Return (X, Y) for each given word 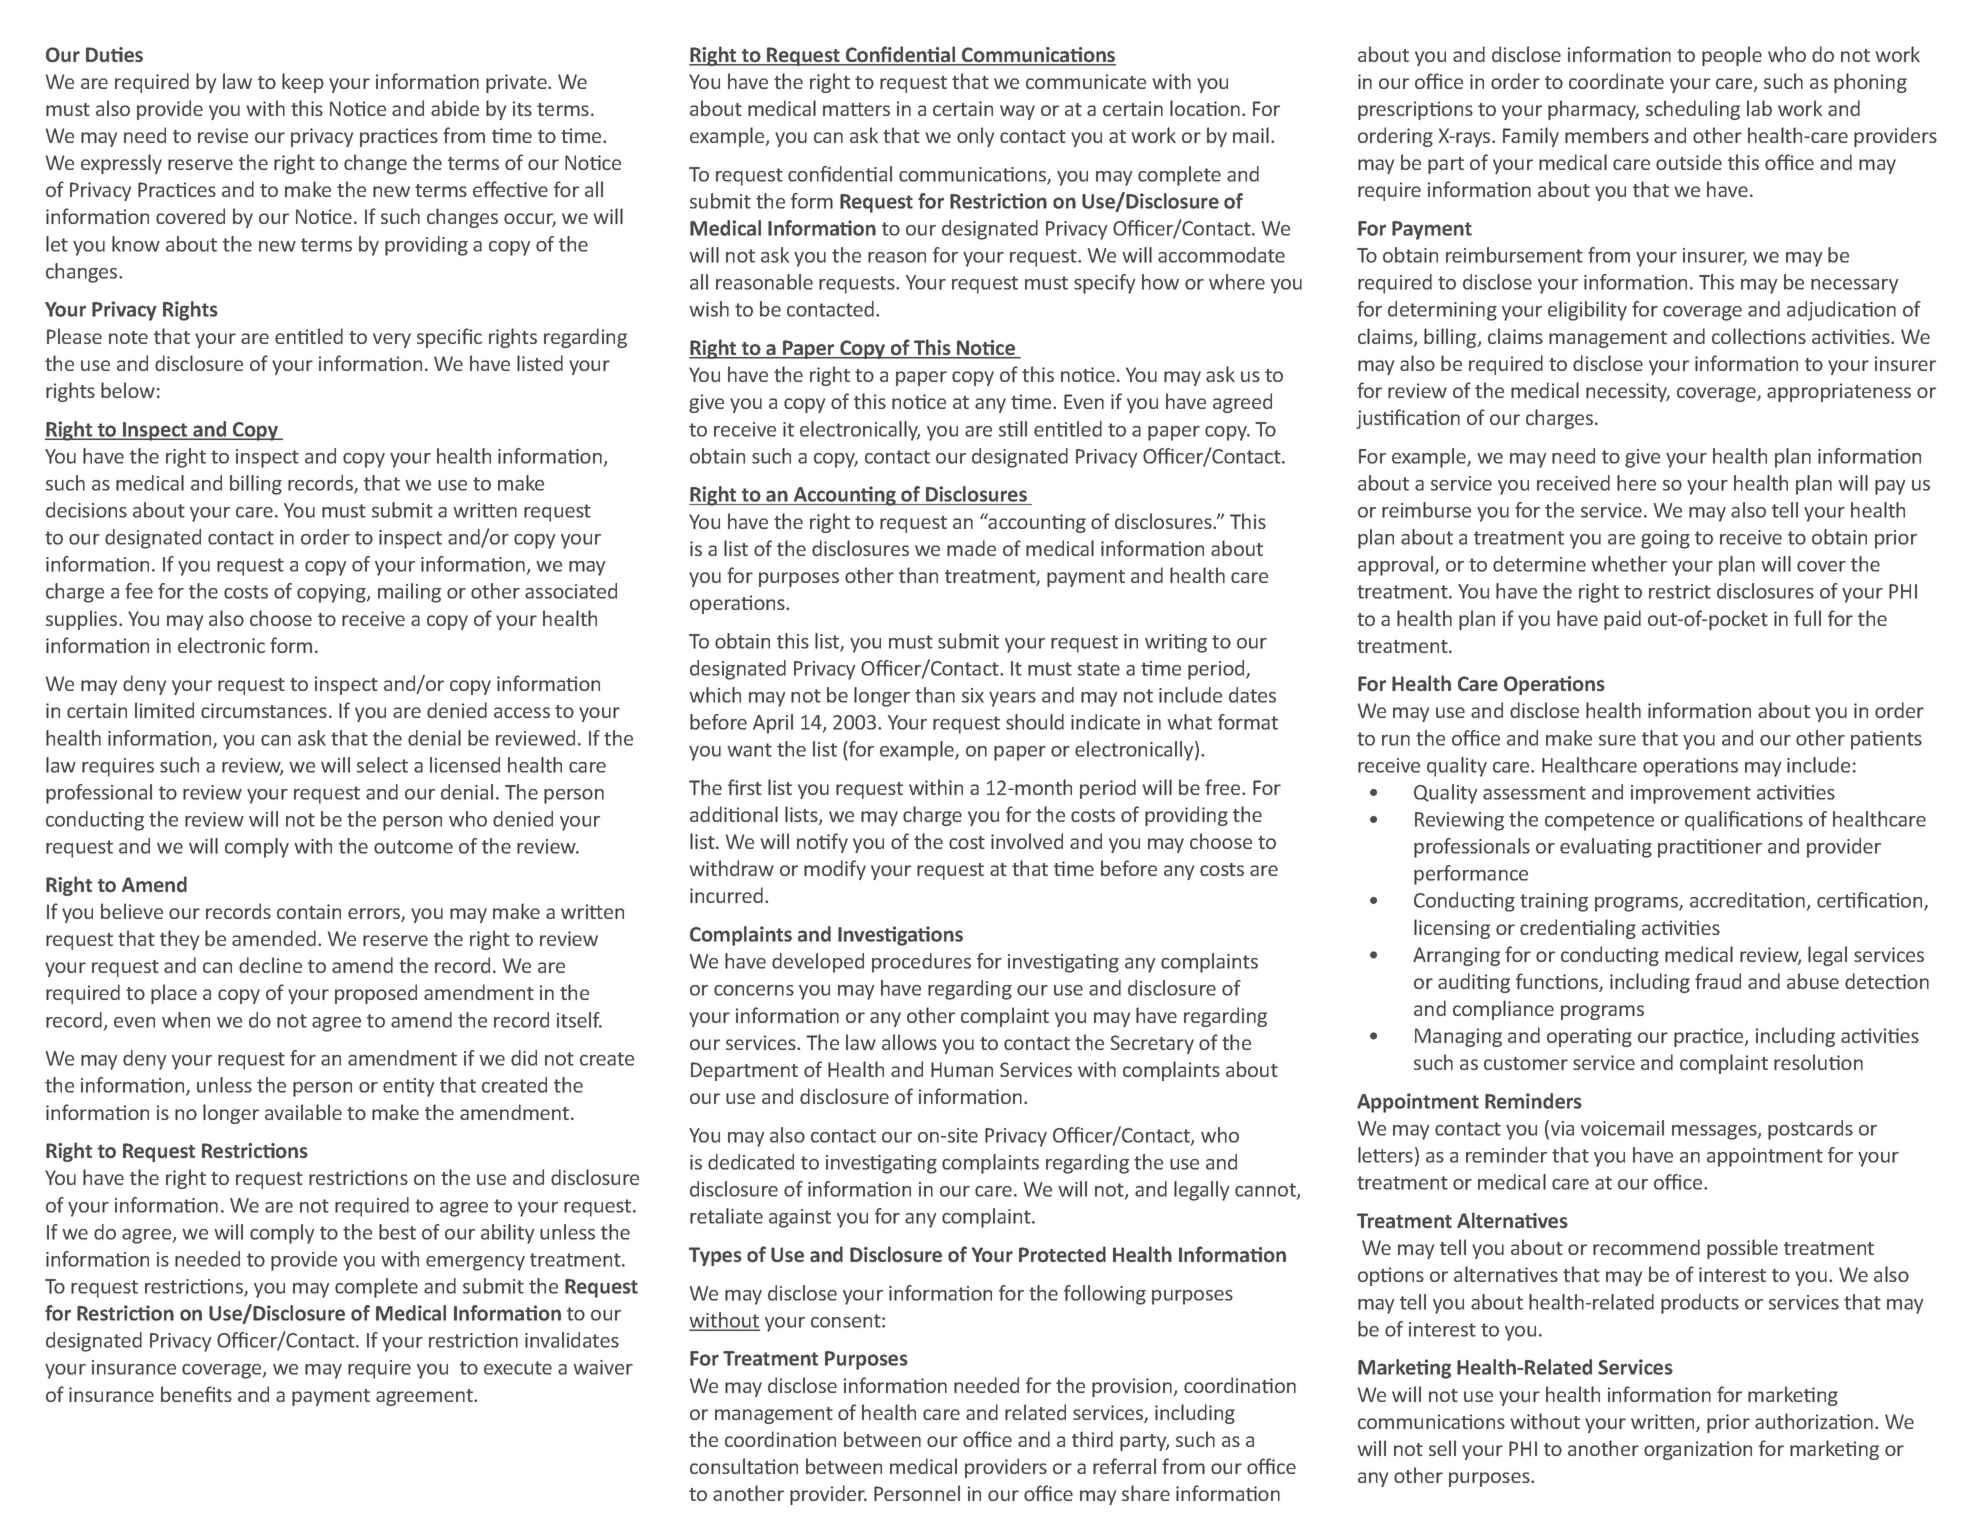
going (1665, 539)
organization (1698, 1450)
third (1092, 1439)
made (971, 548)
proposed (376, 994)
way (1017, 112)
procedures (921, 963)
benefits (196, 1394)
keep (303, 83)
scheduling (1693, 110)
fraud (1718, 981)
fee (139, 591)
